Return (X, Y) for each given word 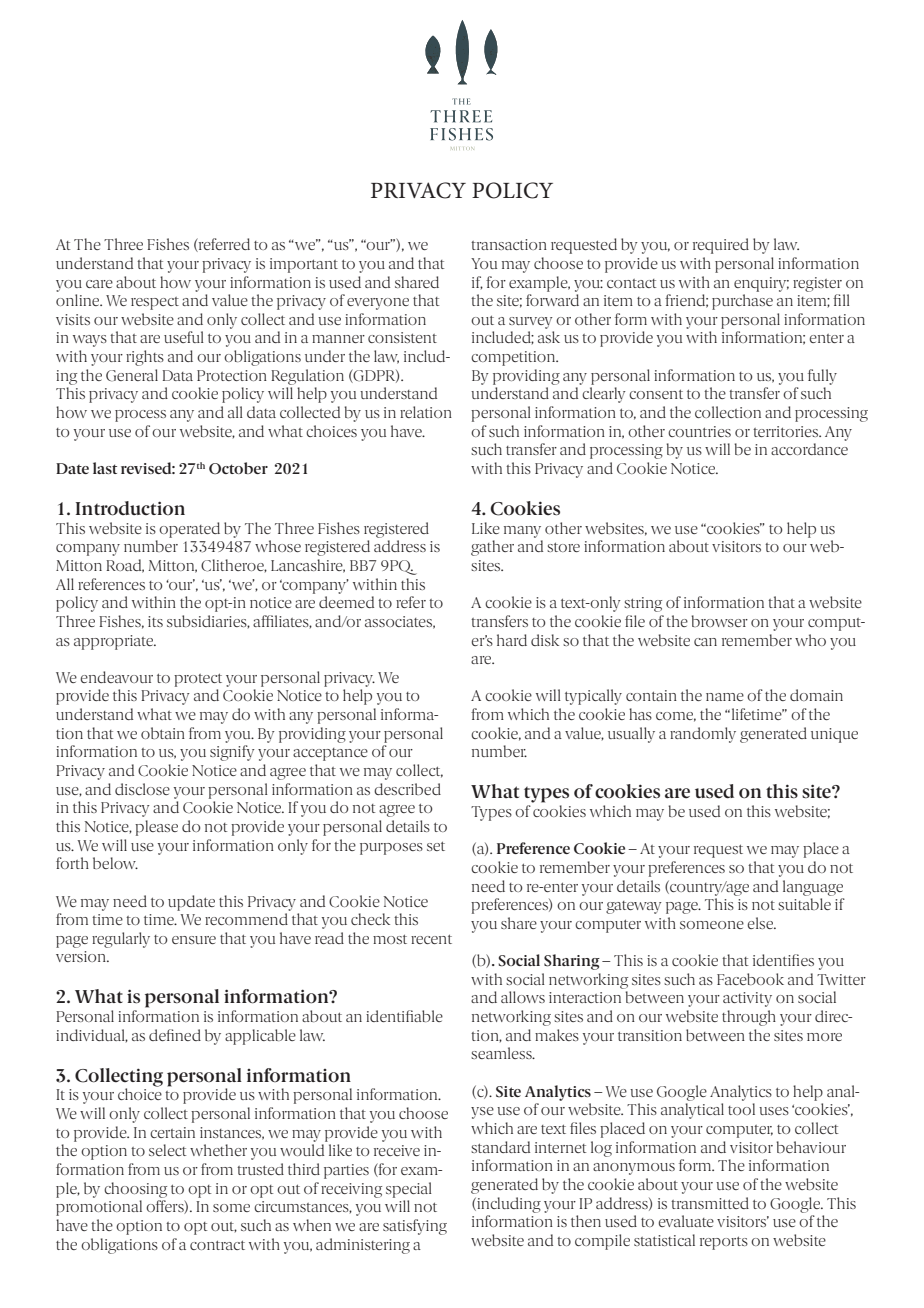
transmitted (710, 1203)
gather (492, 548)
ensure (194, 940)
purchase (742, 302)
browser (719, 621)
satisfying (415, 1227)
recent (431, 939)
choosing (135, 1190)
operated (189, 530)
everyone (378, 304)
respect (155, 303)
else (761, 923)
